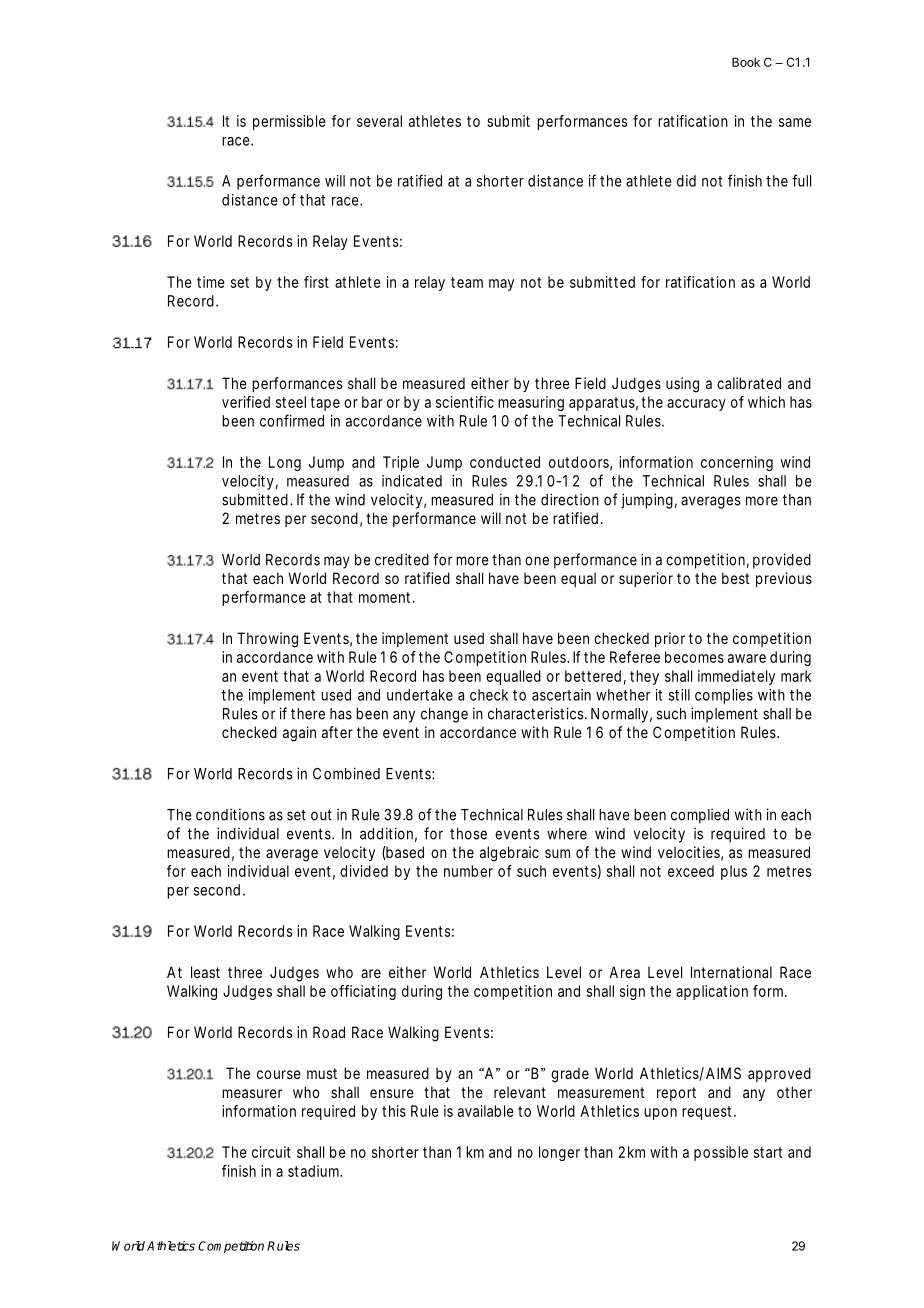 Image resolution: width=924 pixels, height=1308 pixels. What do you see at coordinates (509, 854) in the screenshot?
I see `algebraic` at bounding box center [509, 854].
